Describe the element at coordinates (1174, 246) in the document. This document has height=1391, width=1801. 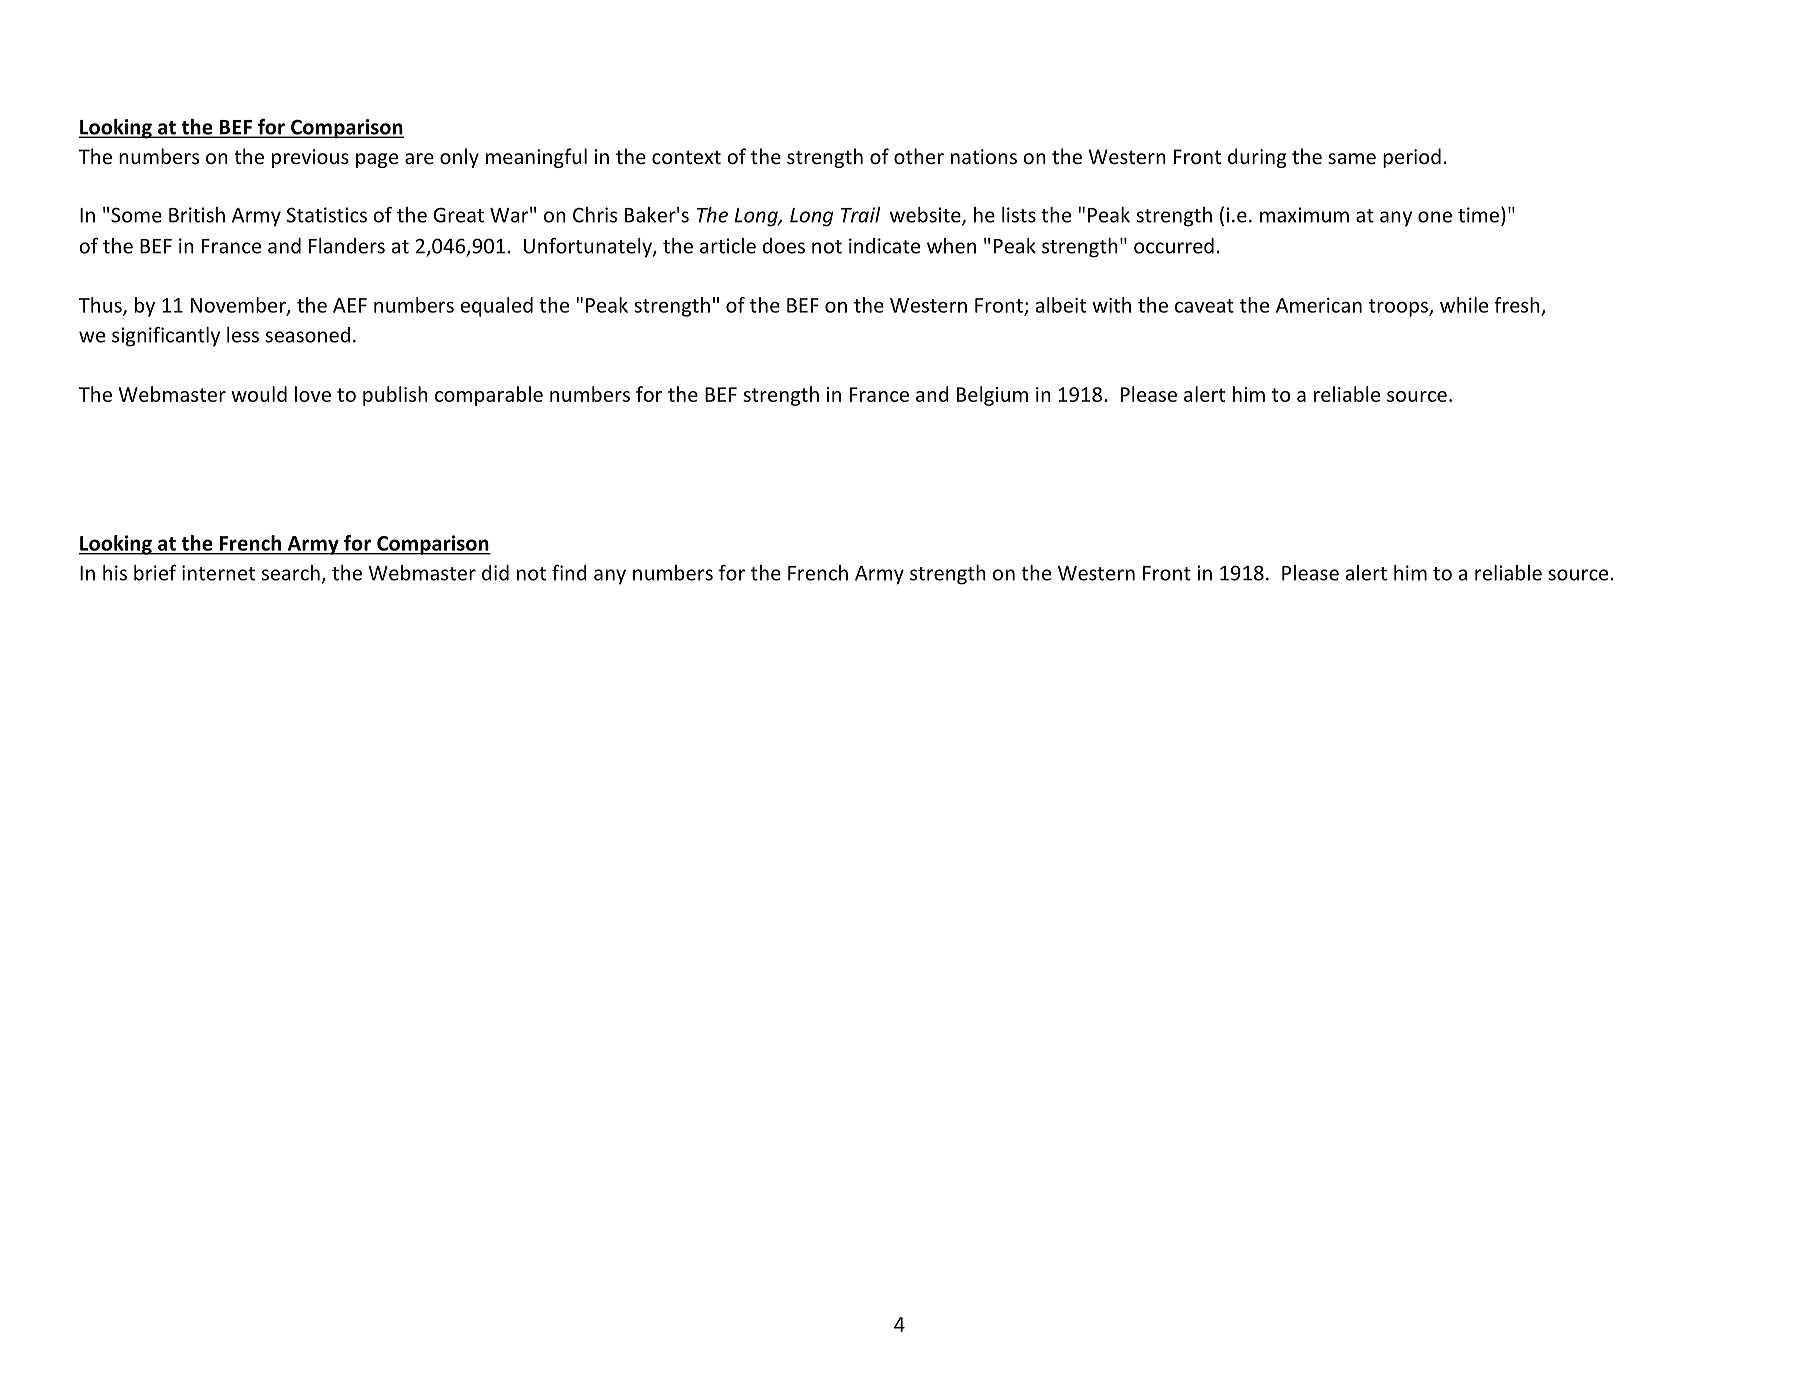
I see `occurred` at that location.
